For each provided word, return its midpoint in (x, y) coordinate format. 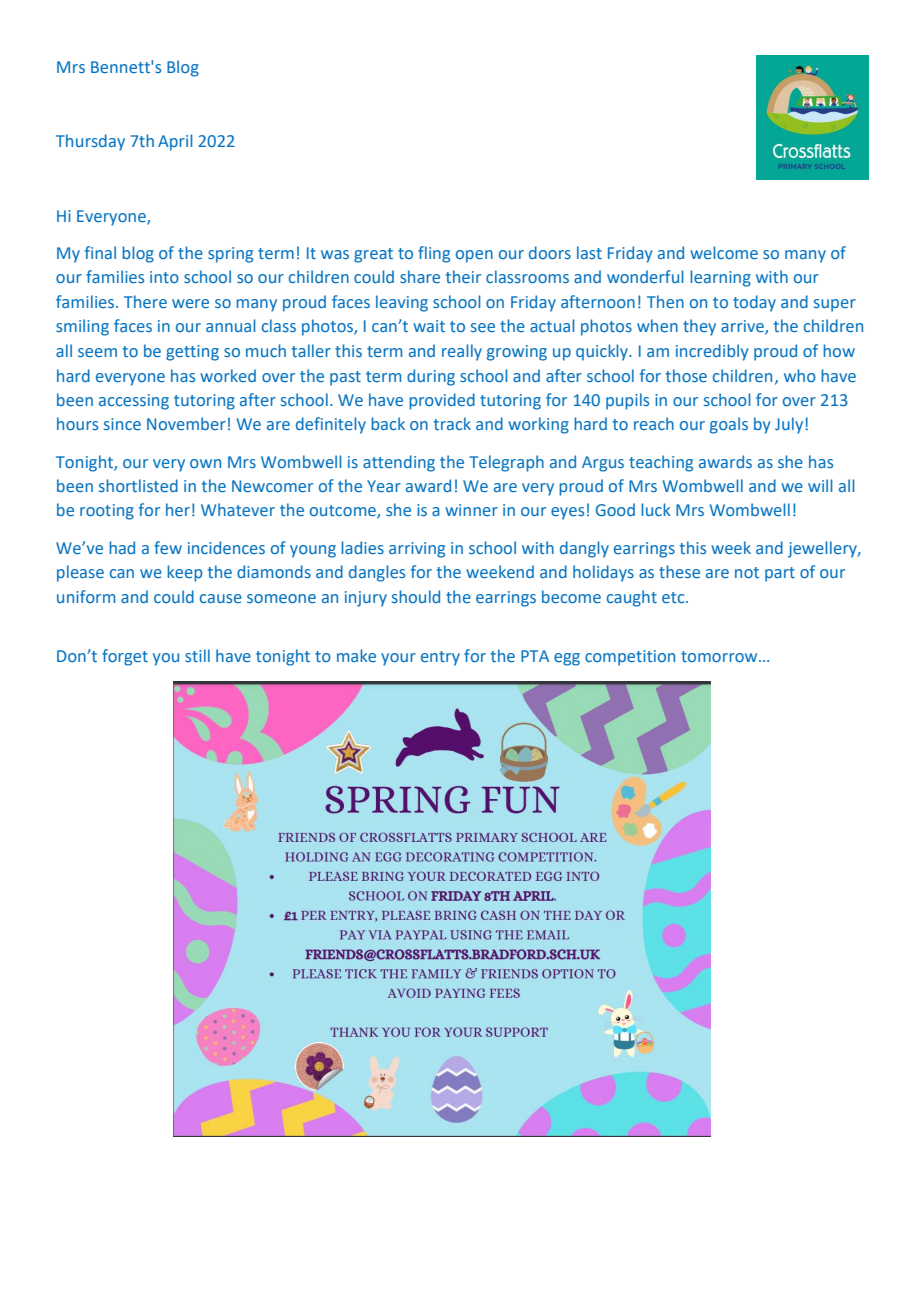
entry (440, 658)
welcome (724, 252)
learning (720, 278)
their (463, 276)
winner (471, 510)
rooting (107, 512)
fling (434, 254)
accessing (134, 402)
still (197, 655)
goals (729, 425)
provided (442, 401)
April (175, 142)
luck (656, 509)
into (164, 277)
